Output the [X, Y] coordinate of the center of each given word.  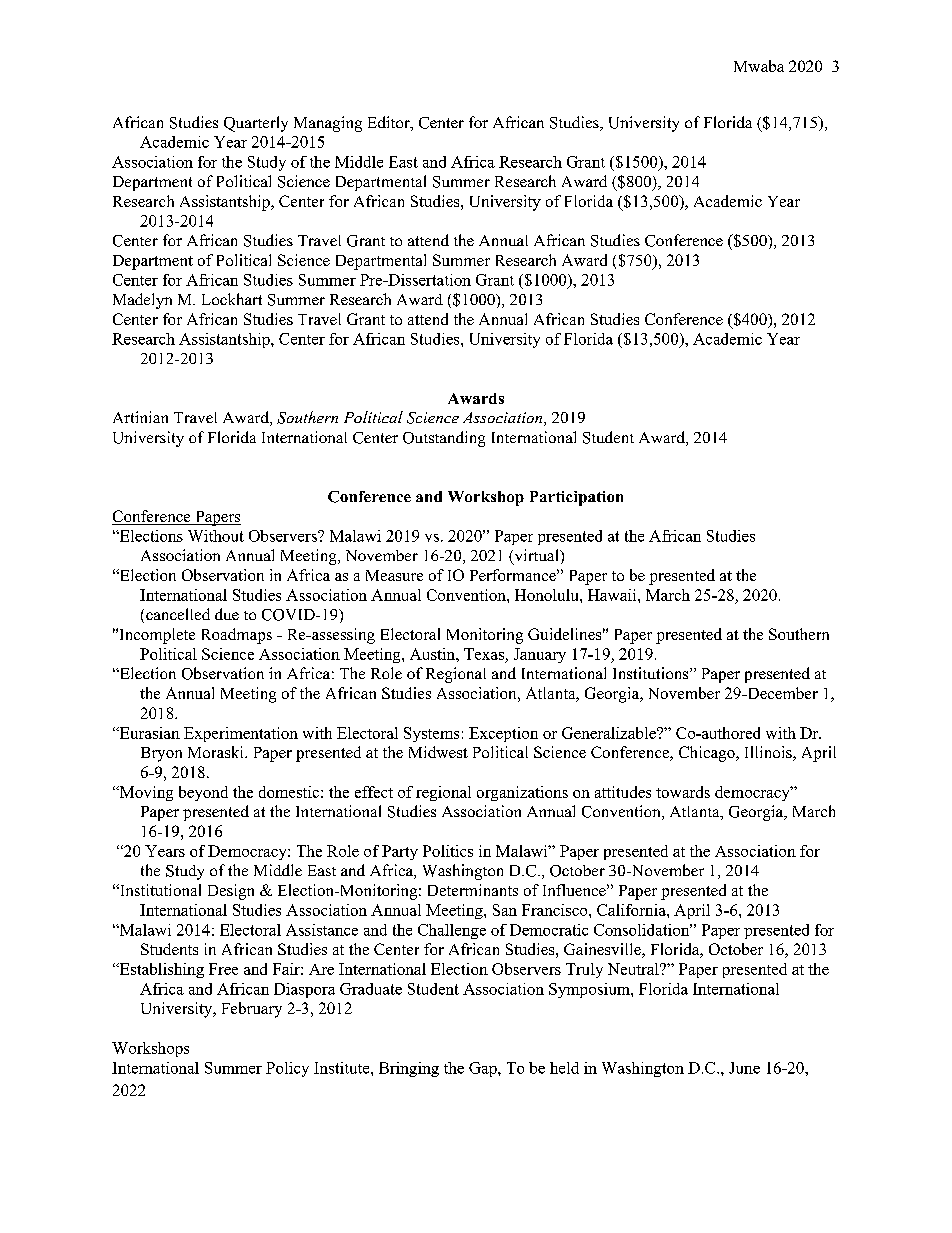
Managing [328, 124]
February [252, 1010]
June [744, 1068]
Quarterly [256, 124]
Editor [390, 123]
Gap [484, 1069]
